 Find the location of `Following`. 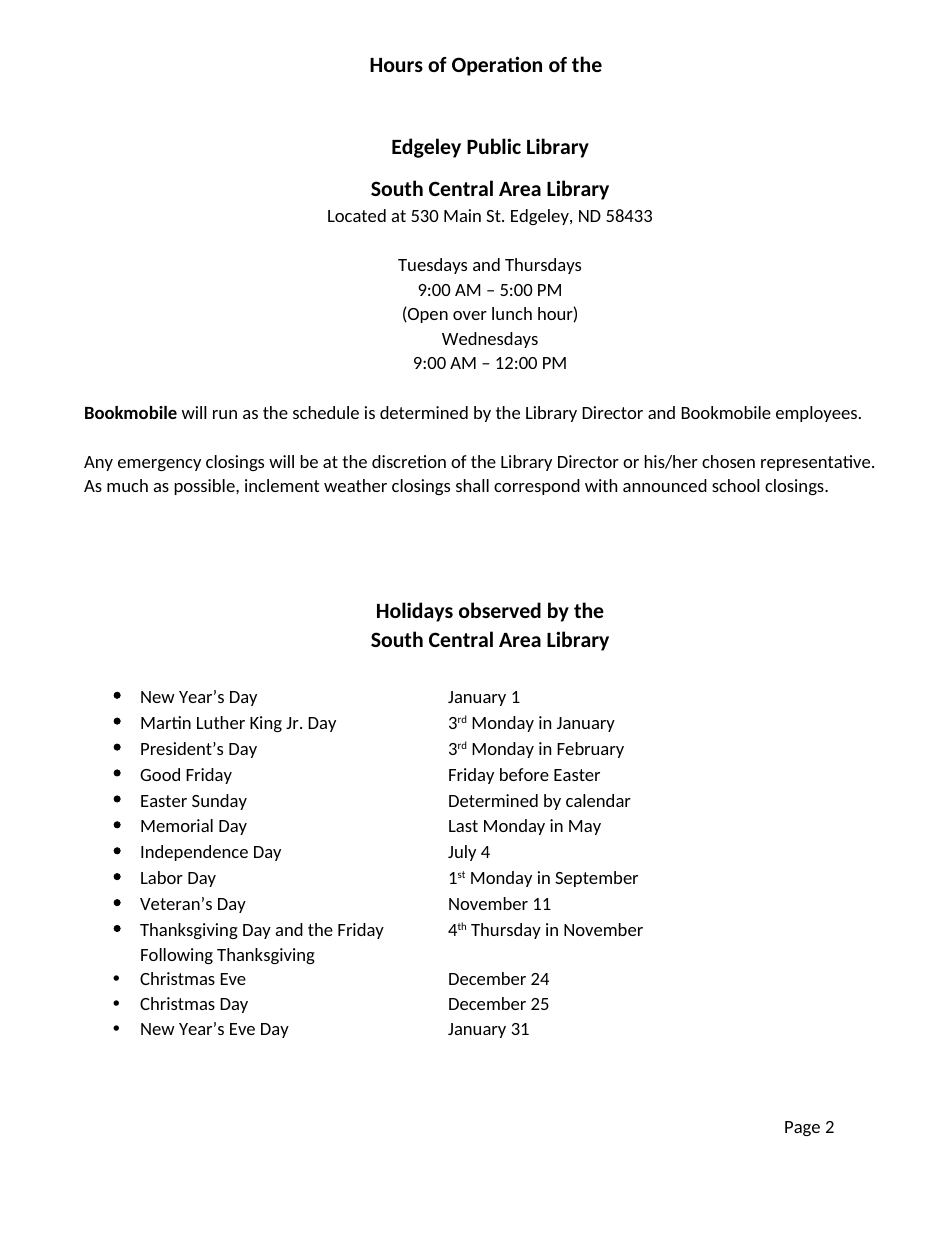

Following is located at coordinates (177, 956).
